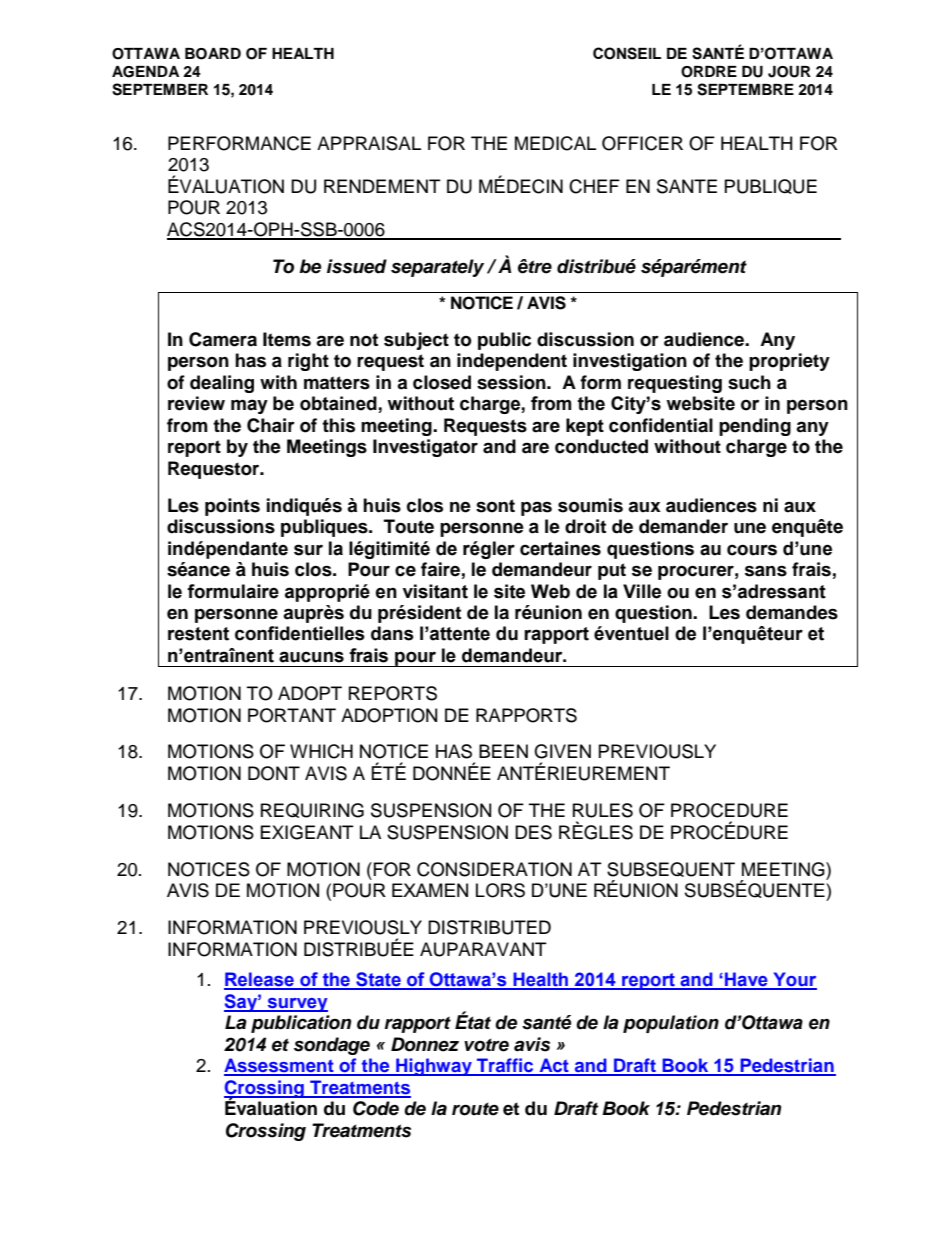  What do you see at coordinates (223, 339) in the screenshot?
I see `Camera` at bounding box center [223, 339].
